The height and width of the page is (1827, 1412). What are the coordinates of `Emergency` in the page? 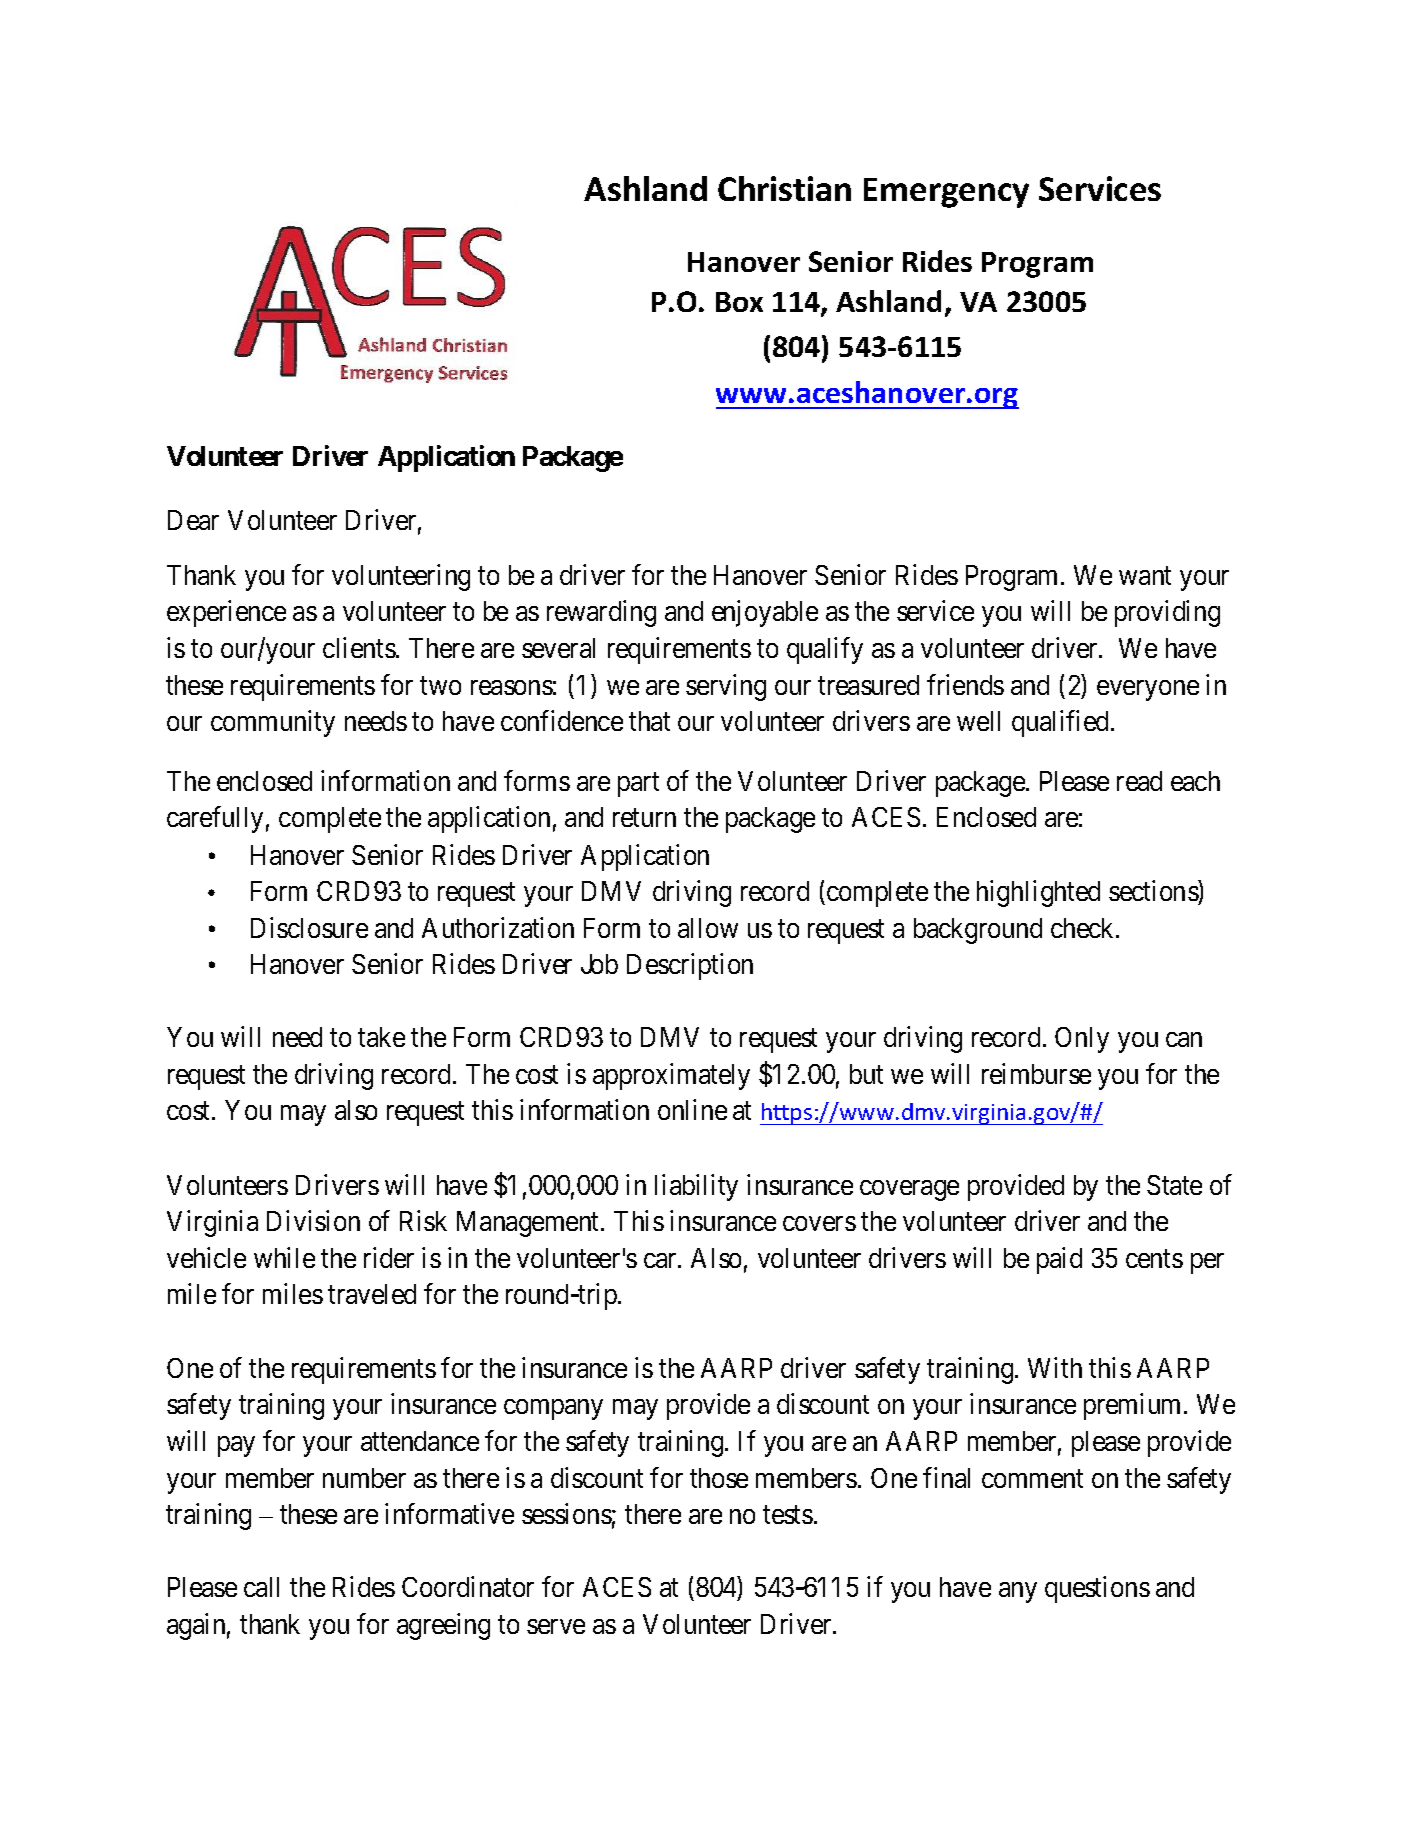 It's located at (946, 193).
